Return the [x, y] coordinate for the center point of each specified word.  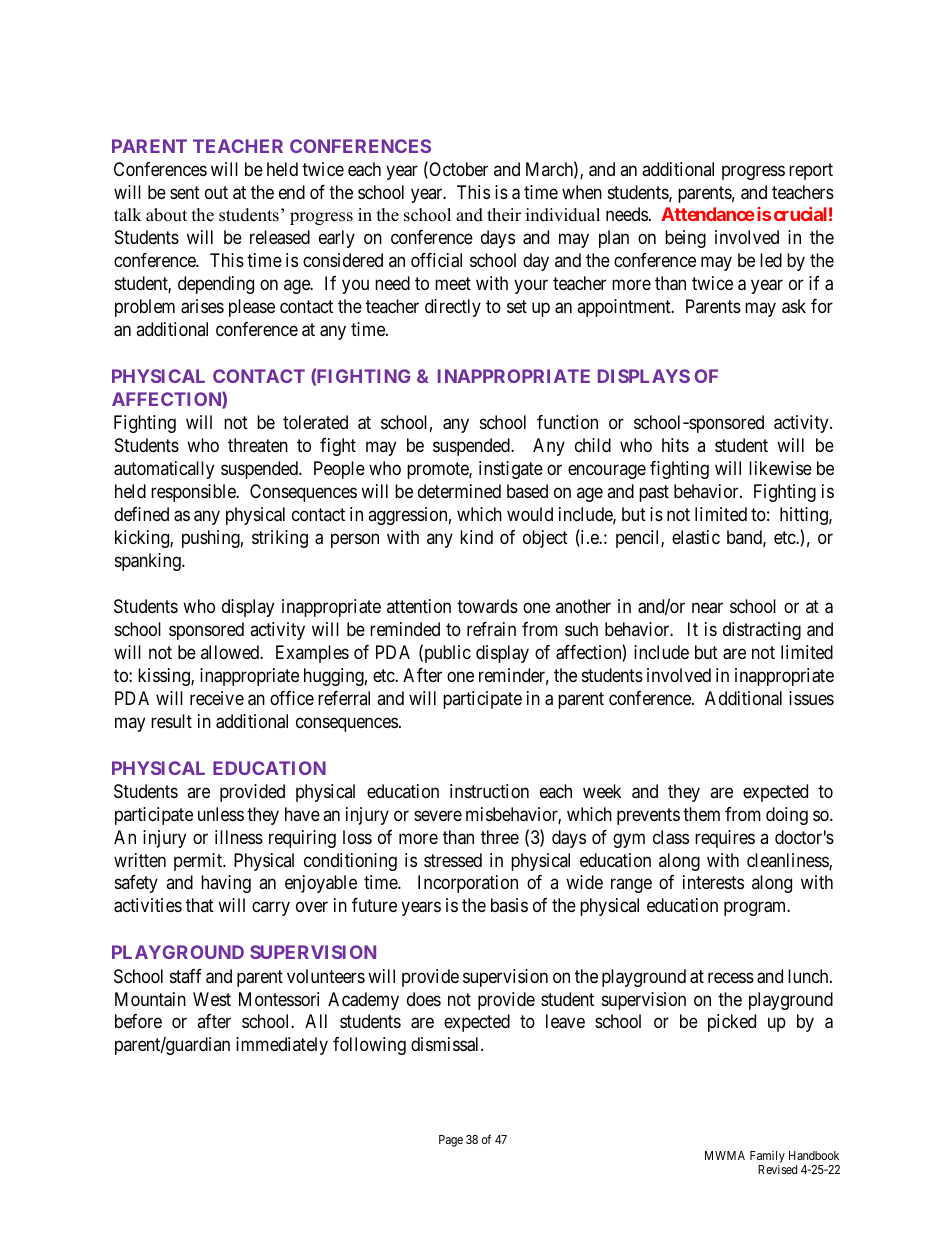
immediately [282, 1046]
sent [185, 192]
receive [217, 698]
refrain [491, 629]
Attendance [708, 214]
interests [713, 882]
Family [767, 1157]
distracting [762, 631]
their [504, 215]
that [200, 905]
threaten [258, 445]
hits [675, 445]
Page [451, 1141]
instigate [511, 470]
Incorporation [468, 884]
